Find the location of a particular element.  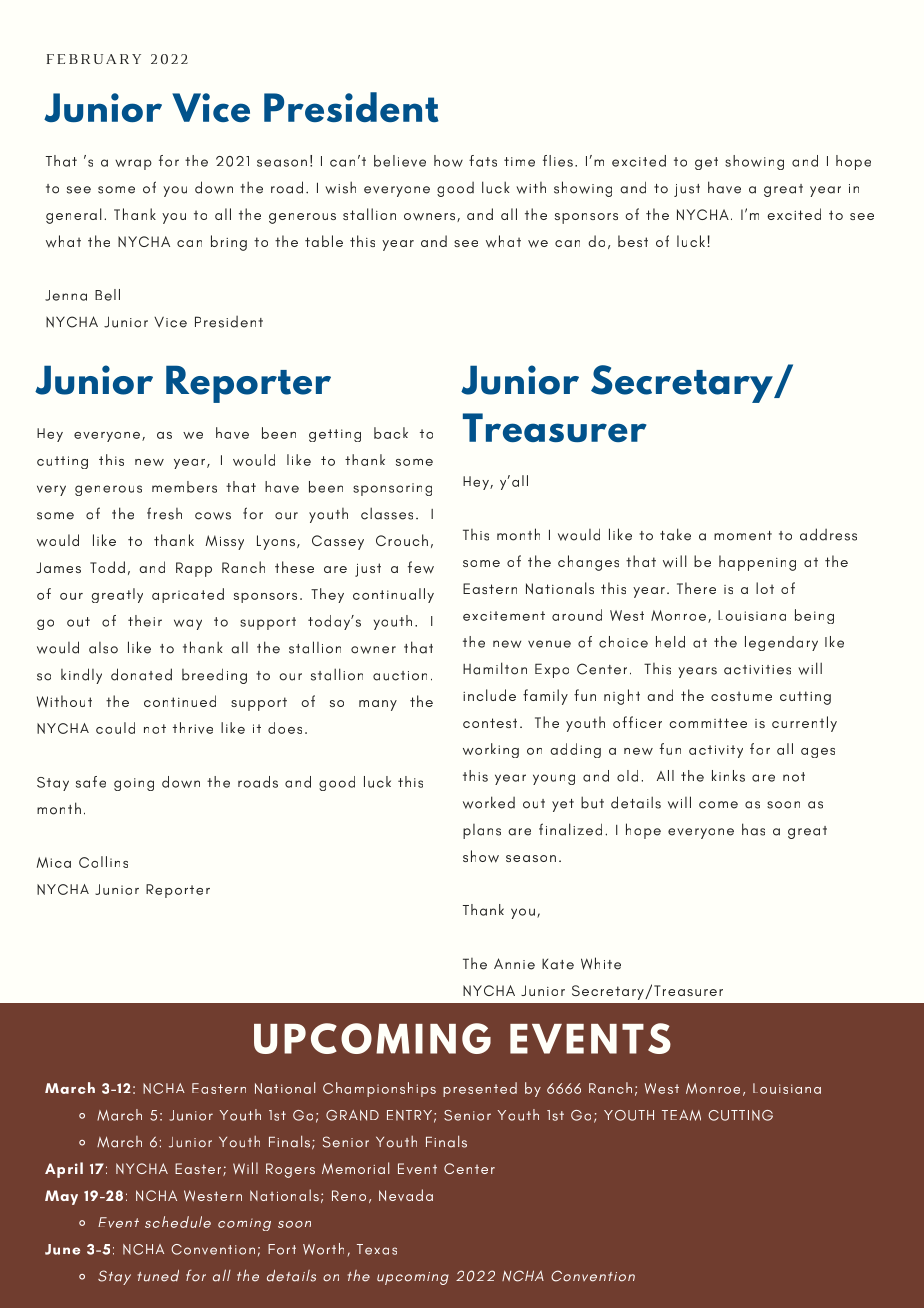

flies is located at coordinates (558, 161).
